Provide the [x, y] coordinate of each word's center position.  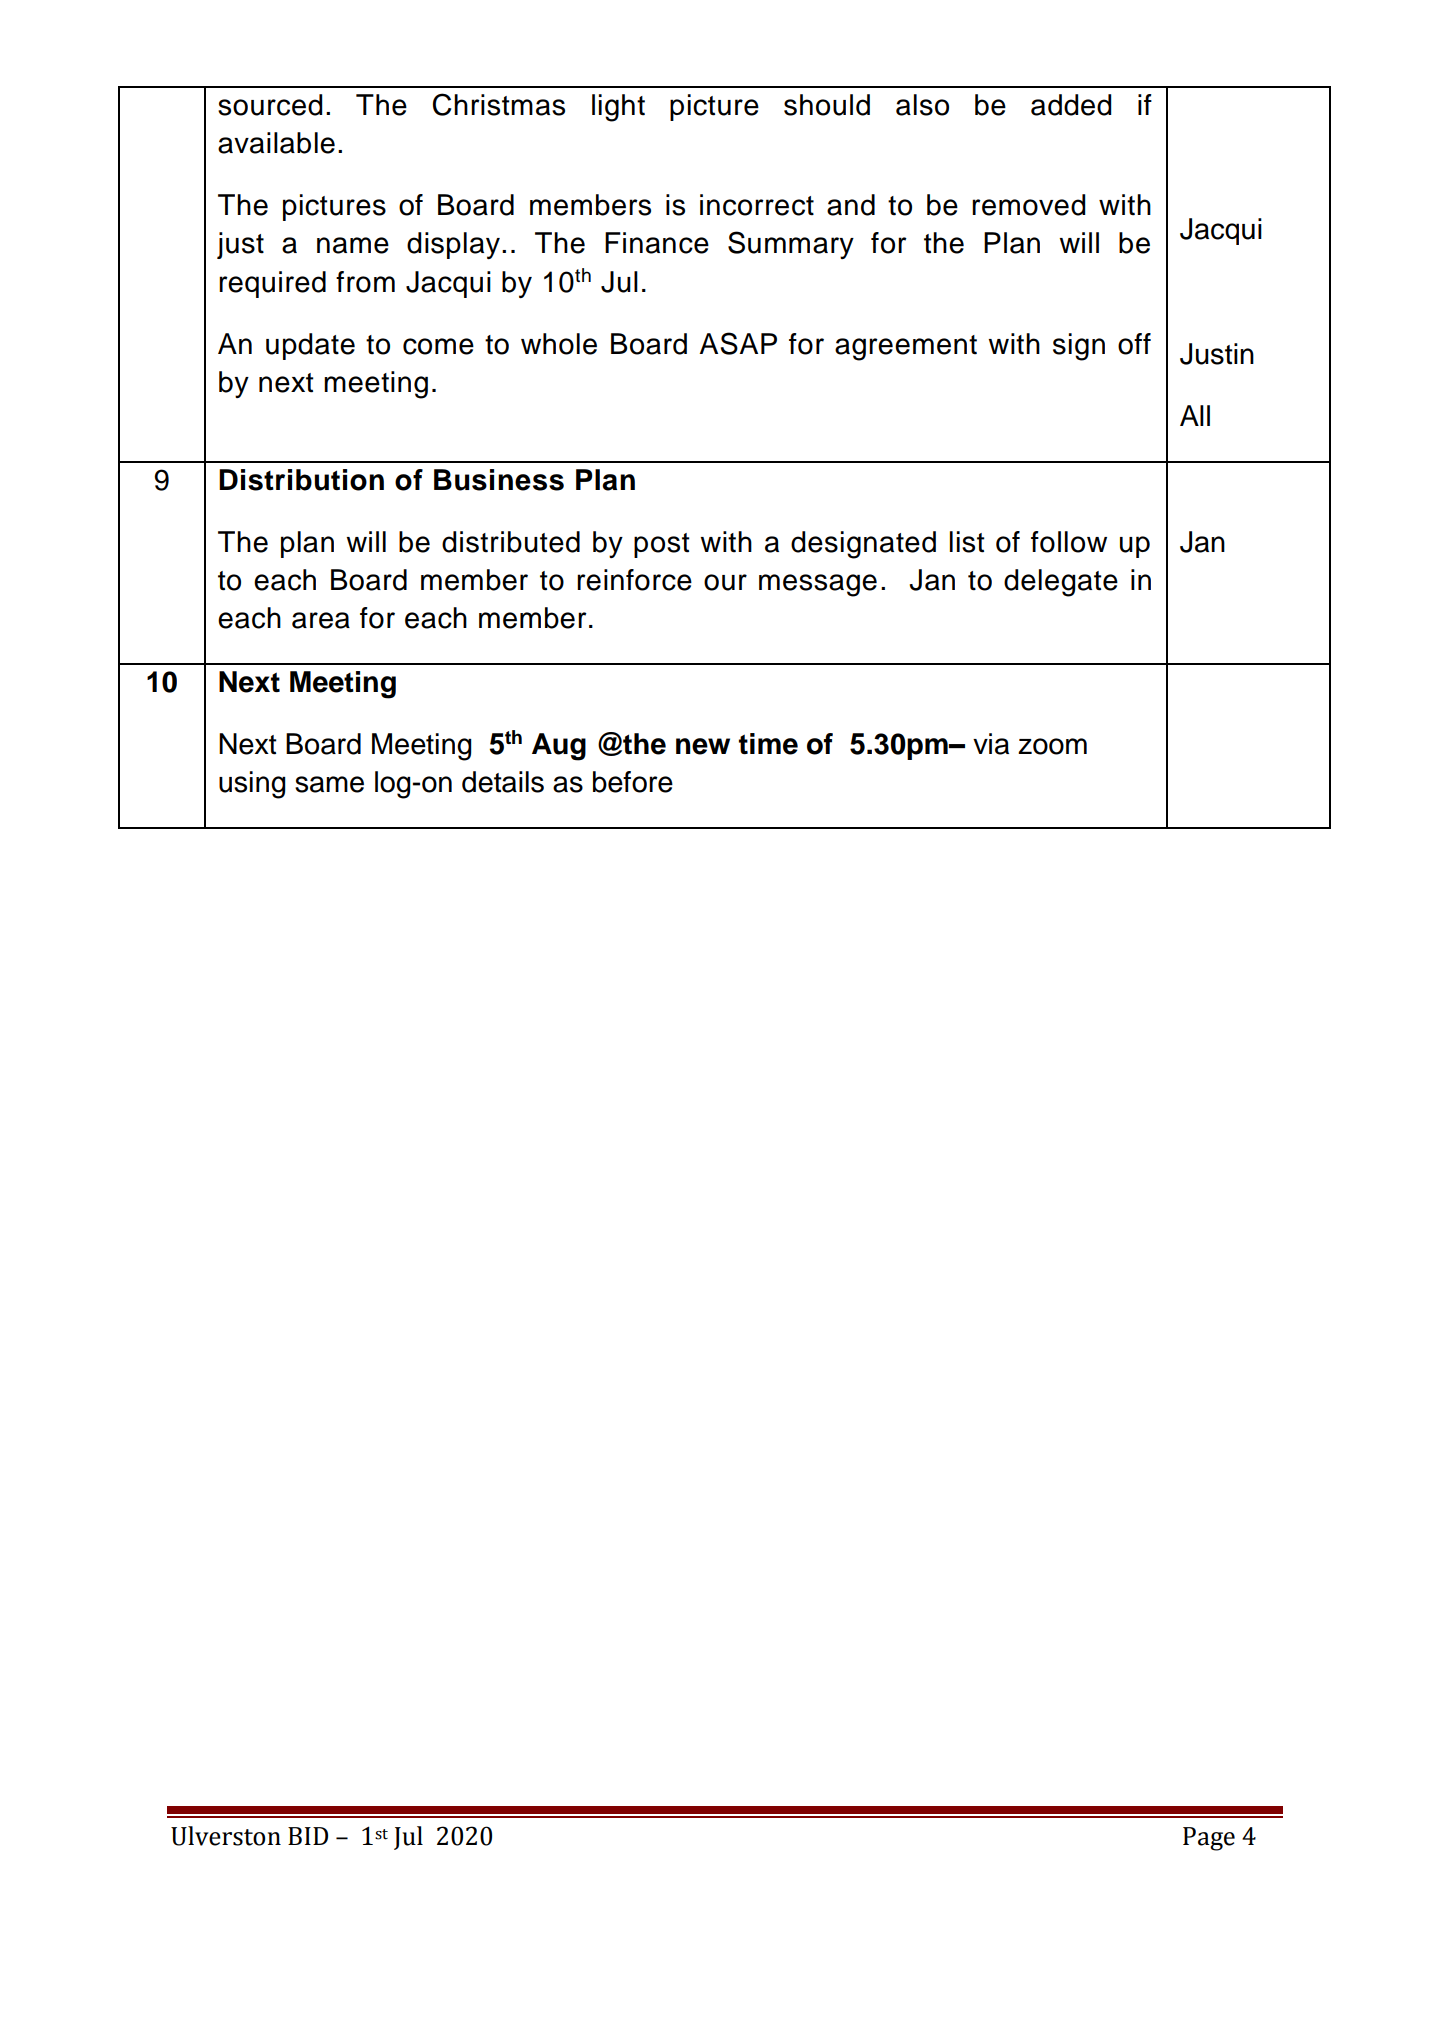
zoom [1052, 746]
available [276, 143]
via [991, 744]
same [329, 784]
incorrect [757, 205]
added [1071, 105]
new [703, 746]
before [633, 782]
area [321, 620]
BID [308, 1836]
